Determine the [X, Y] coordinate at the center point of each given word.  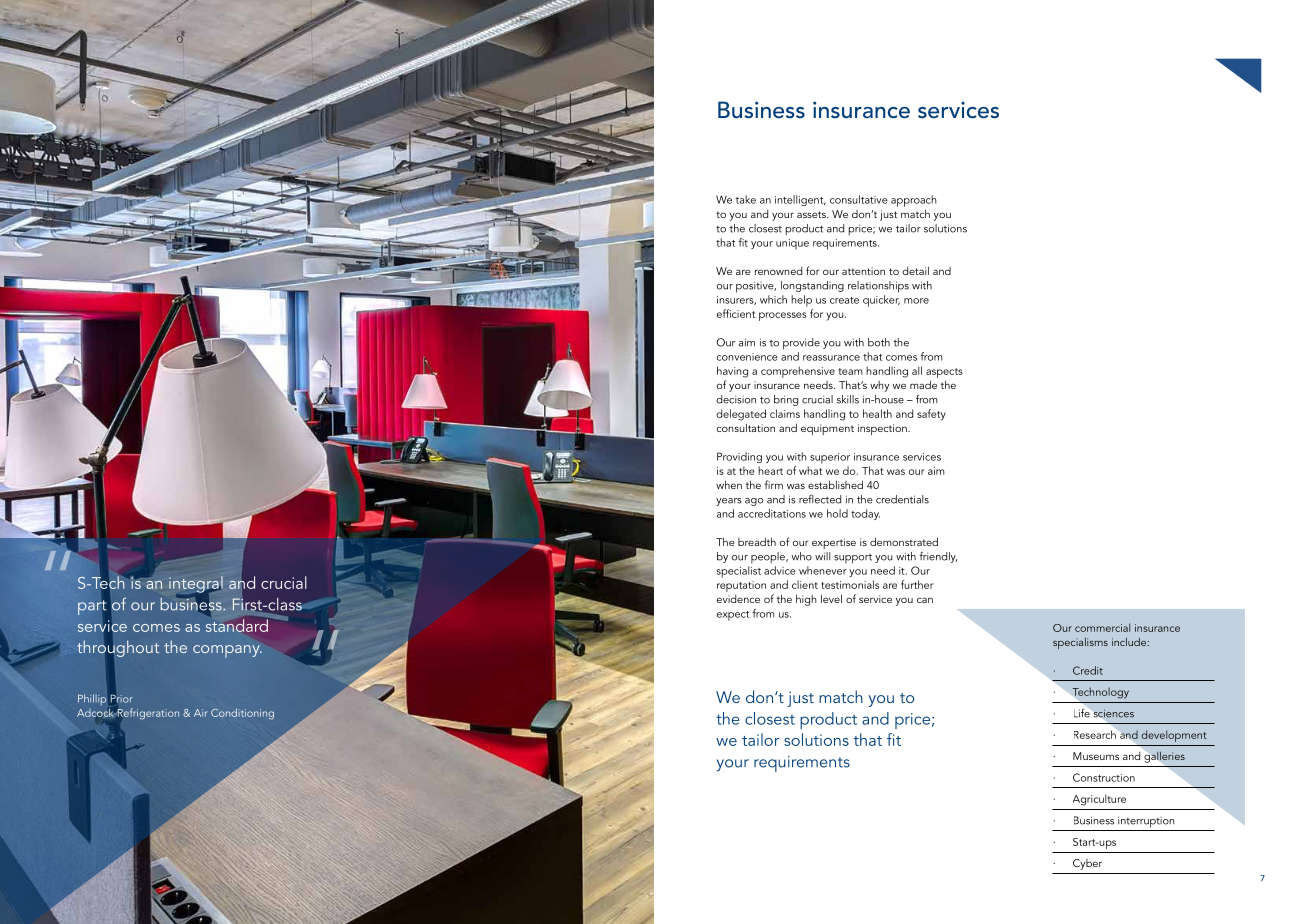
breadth [757, 541]
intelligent [800, 200]
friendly [938, 557]
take [745, 199]
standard [238, 624]
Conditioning [242, 713]
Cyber [1087, 864]
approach [914, 201]
